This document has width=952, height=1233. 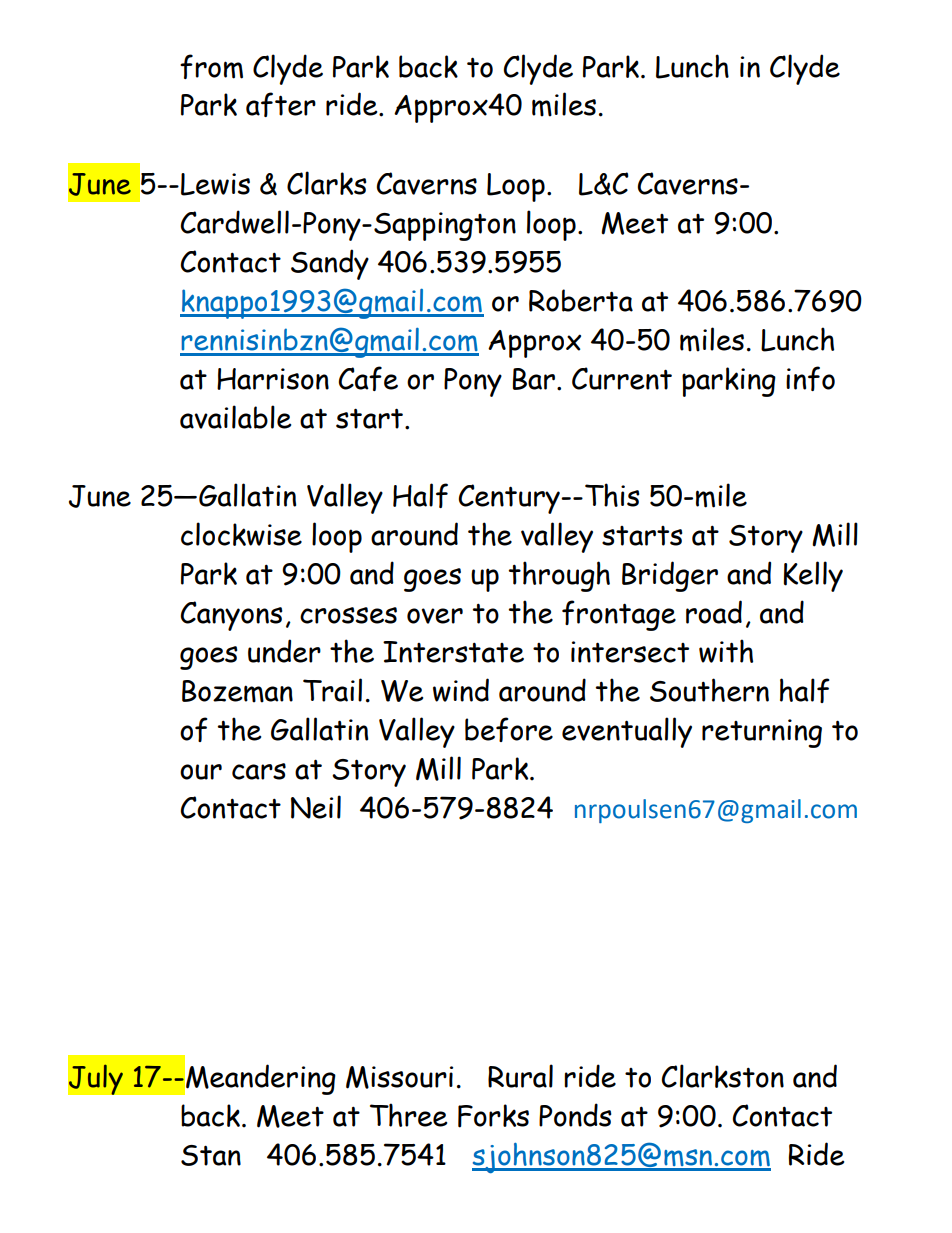 What do you see at coordinates (575, 1115) in the document?
I see `Ponds` at bounding box center [575, 1115].
